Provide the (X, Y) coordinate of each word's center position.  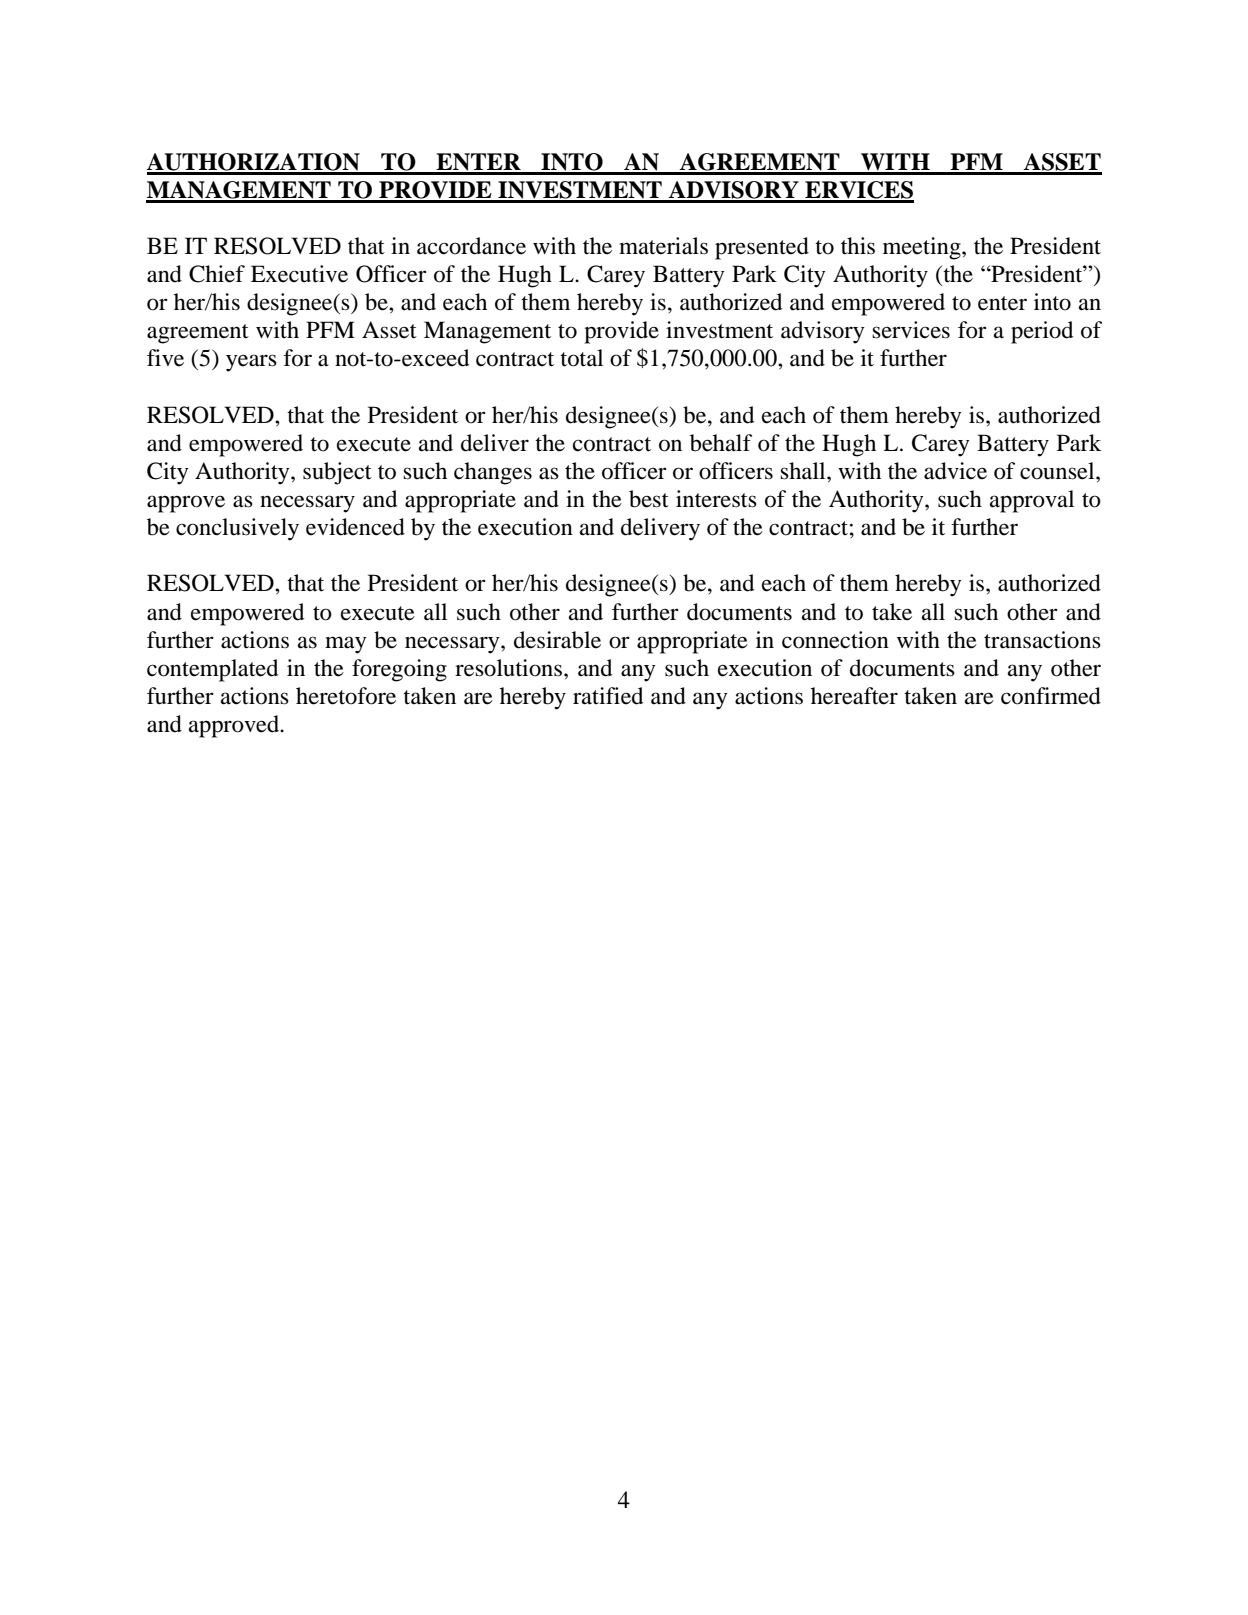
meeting (923, 248)
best (649, 499)
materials (663, 246)
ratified (608, 696)
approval (1032, 501)
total (581, 358)
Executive (299, 274)
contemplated (212, 670)
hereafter (854, 696)
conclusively (237, 529)
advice (955, 471)
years (251, 363)
